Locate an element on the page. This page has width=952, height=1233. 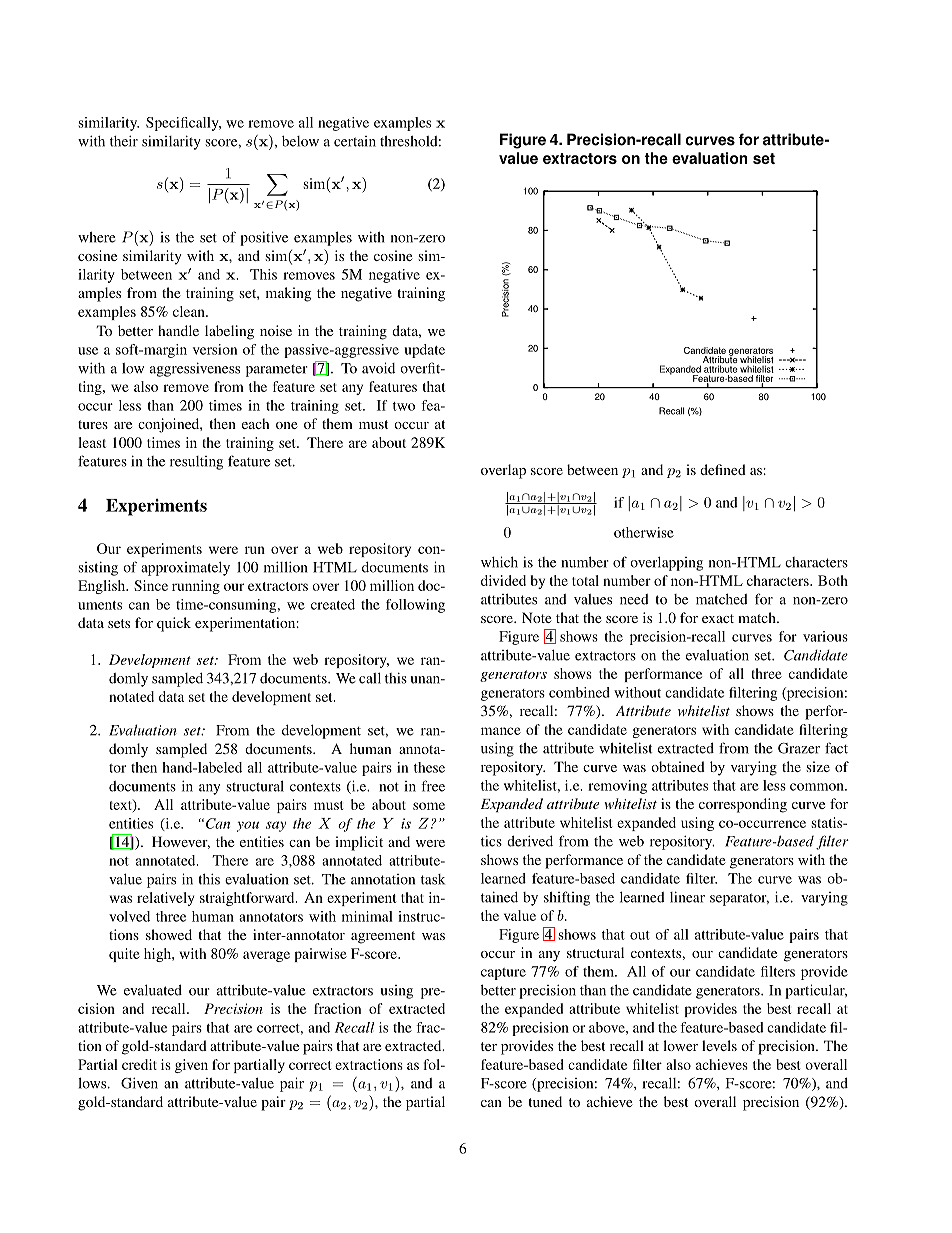
certain is located at coordinates (355, 141).
